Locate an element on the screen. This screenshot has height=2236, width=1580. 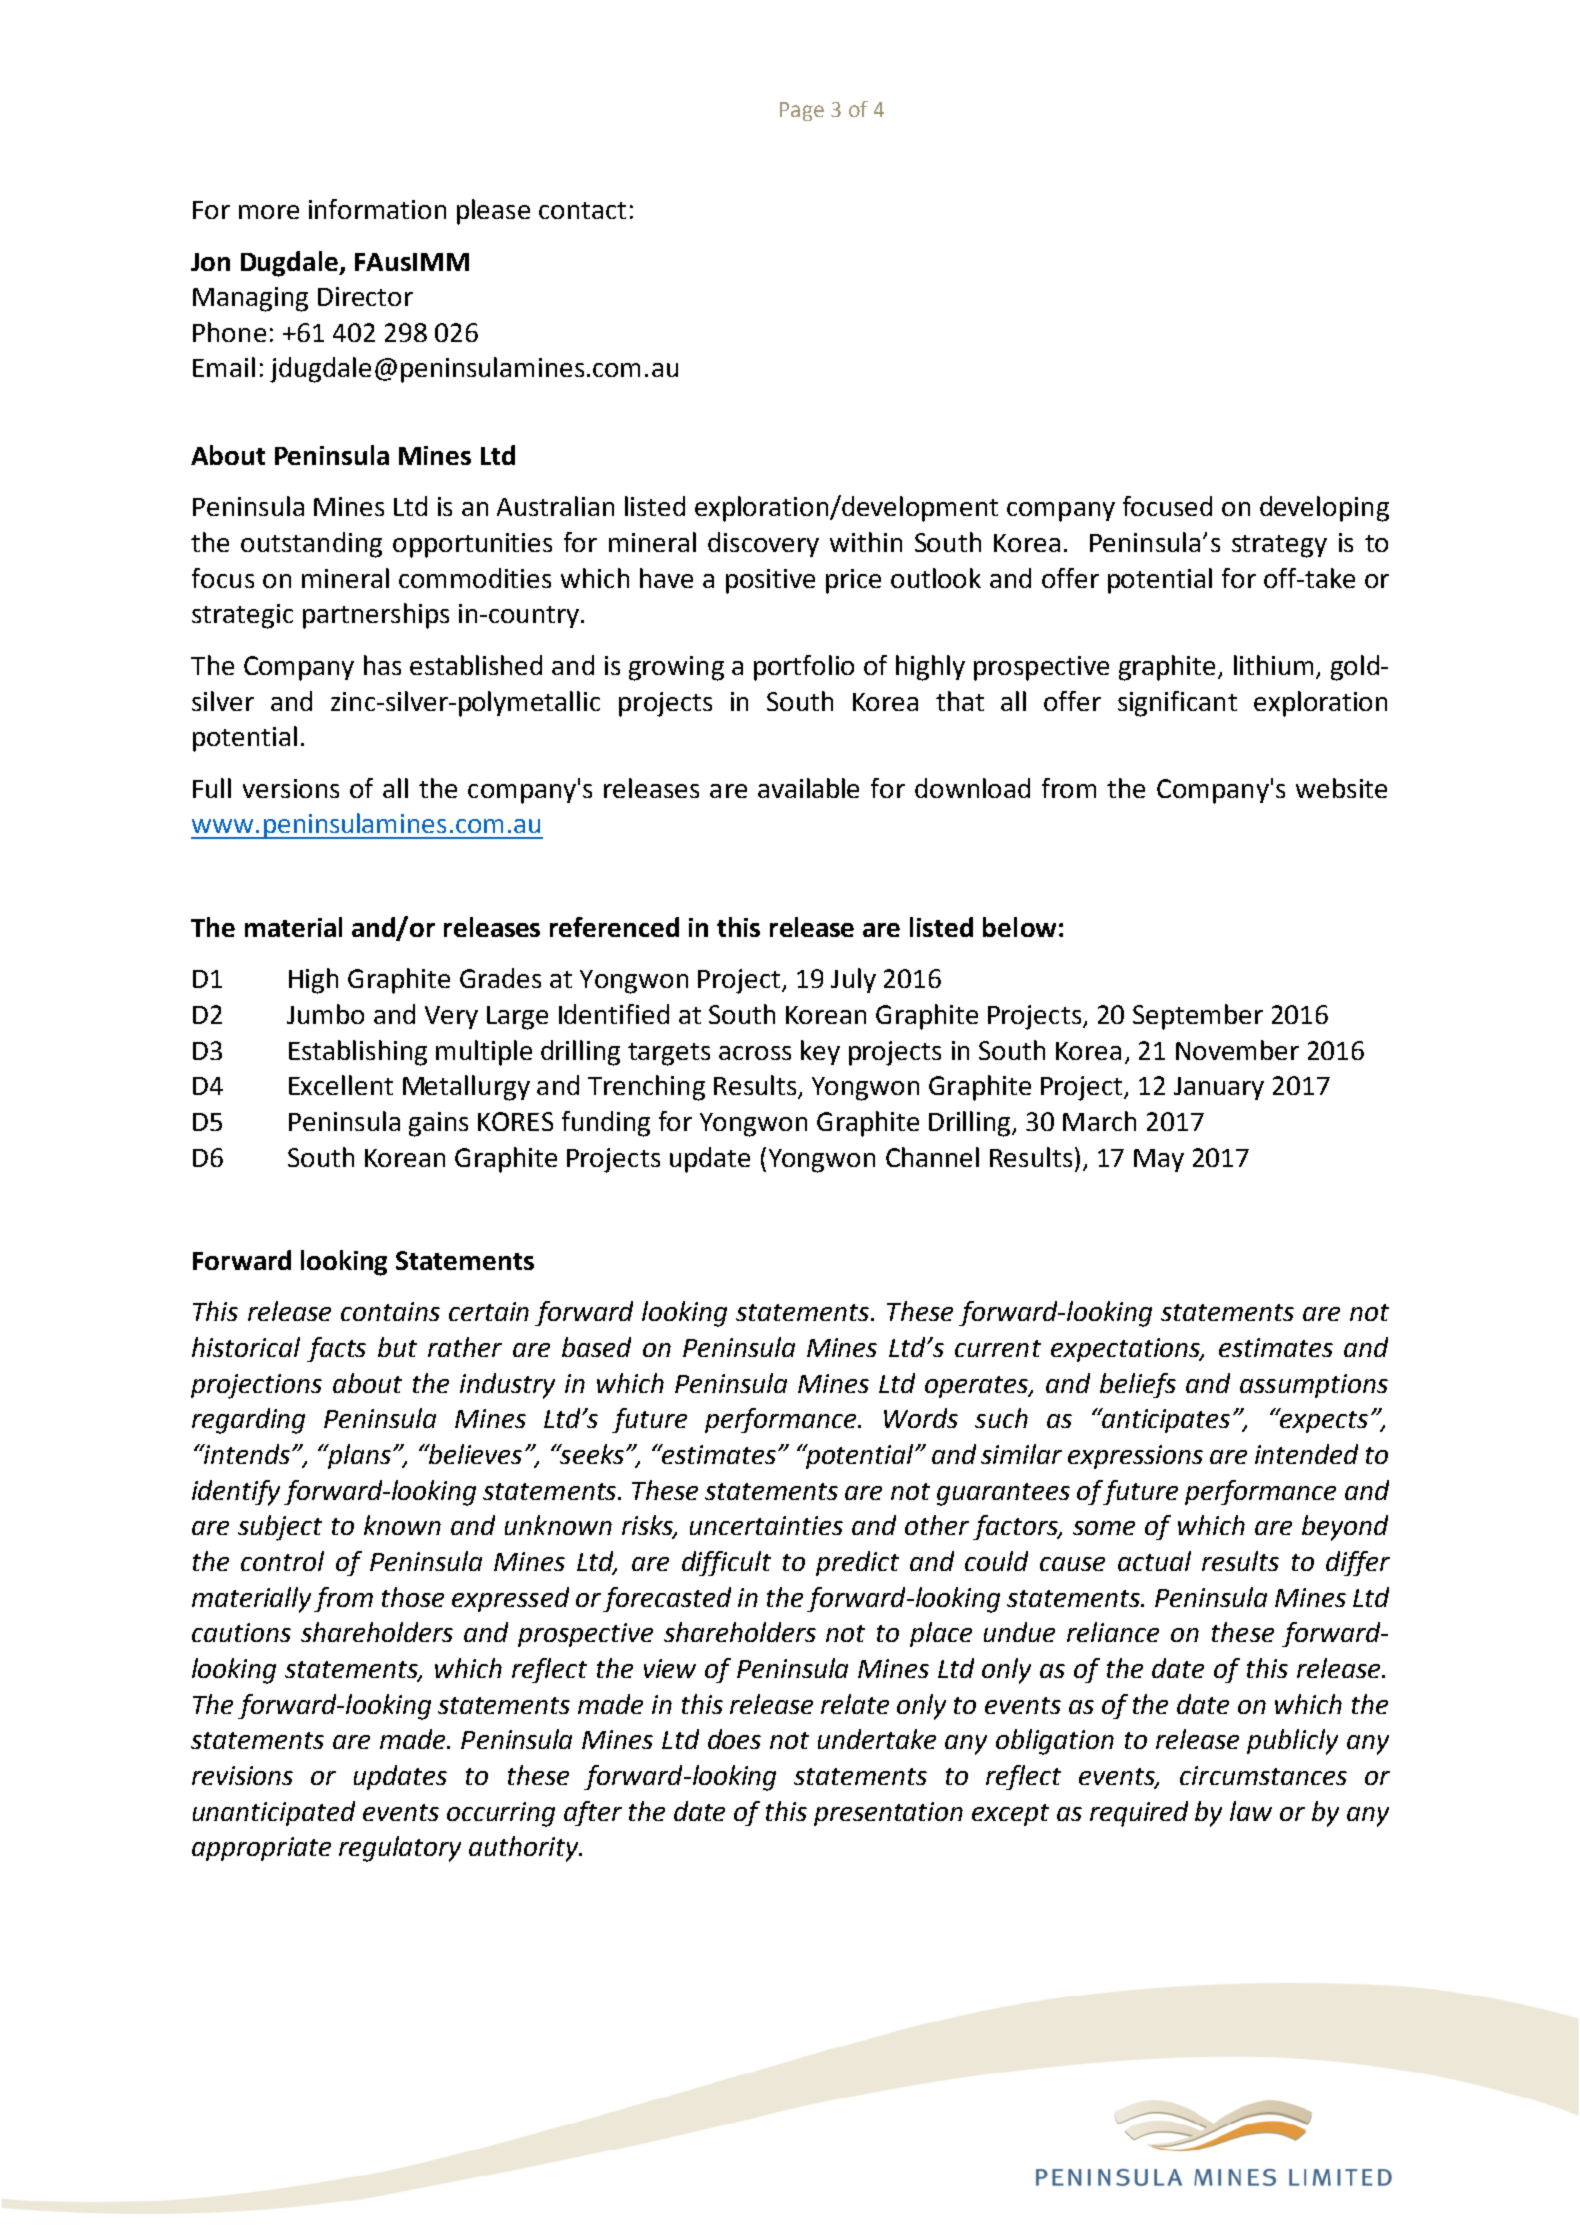
Page is located at coordinates (802, 111).
